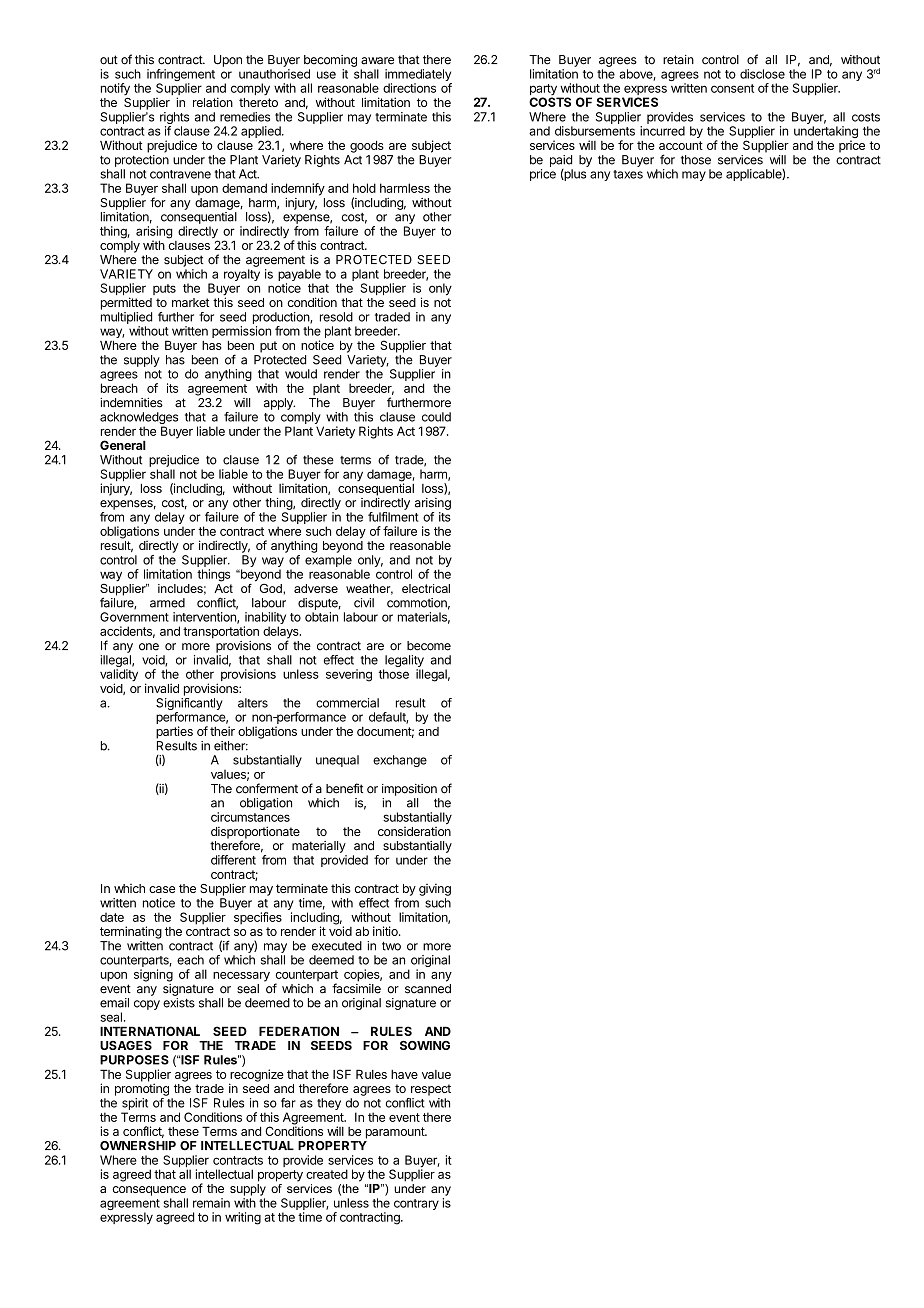  Describe the element at coordinates (416, 1204) in the page. I see `contrary` at that location.
